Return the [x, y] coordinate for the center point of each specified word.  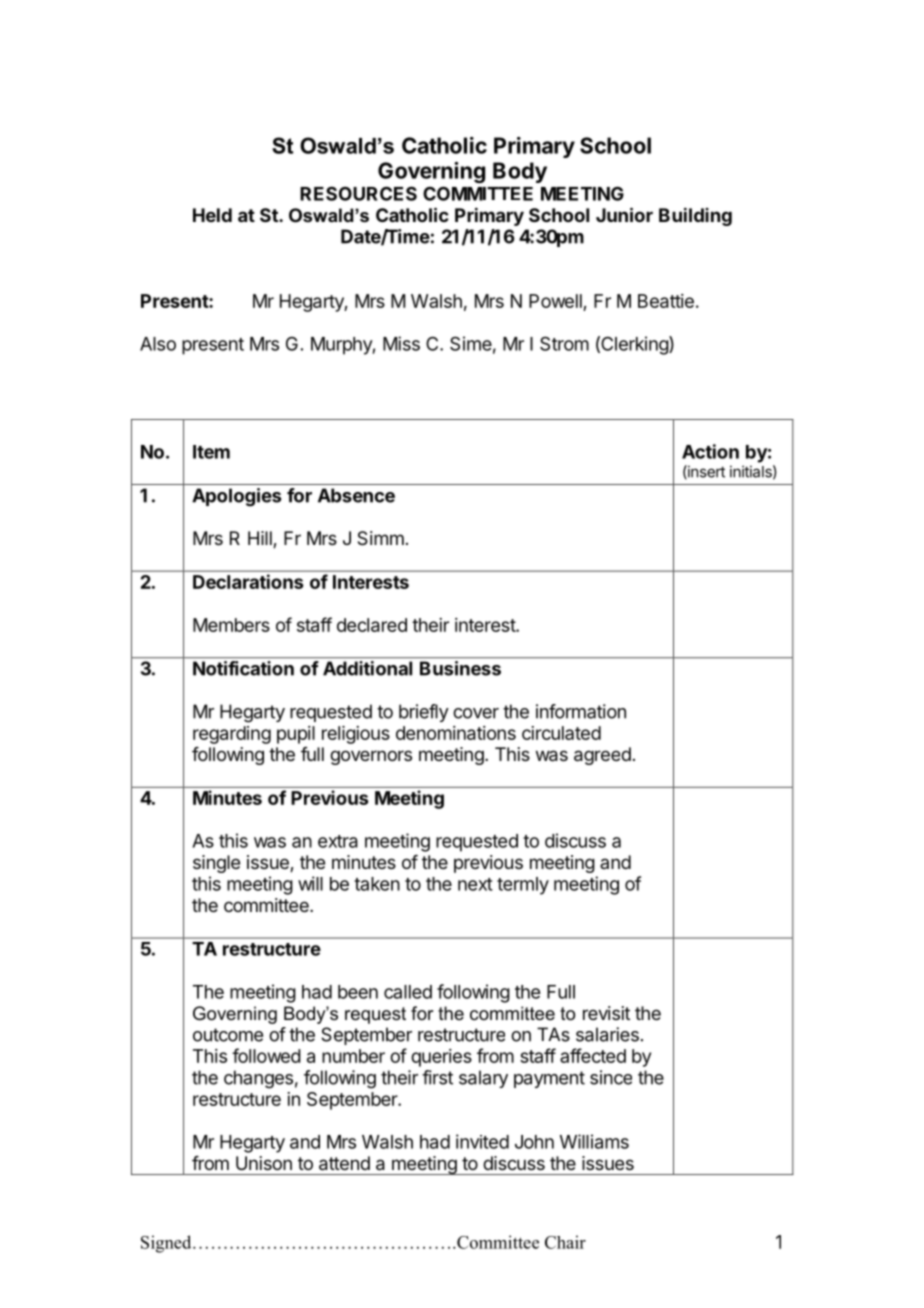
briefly [424, 713]
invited [482, 1141]
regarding [232, 735]
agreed [602, 756]
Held [212, 215]
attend [344, 1163]
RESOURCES [358, 193]
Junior [624, 214]
